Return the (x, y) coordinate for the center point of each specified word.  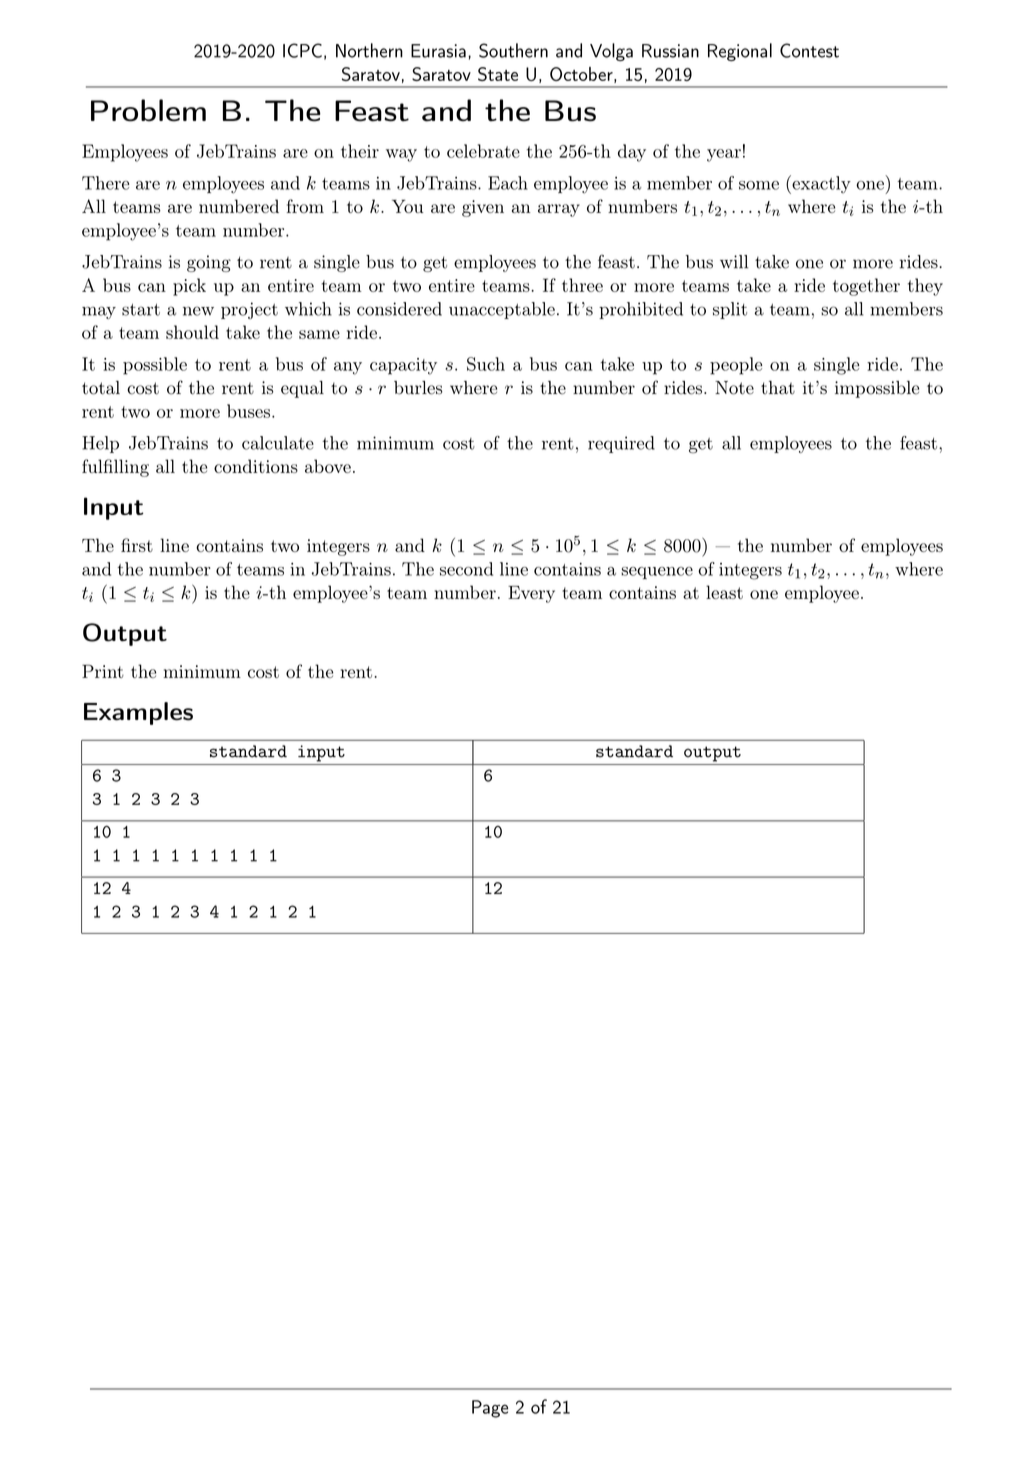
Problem (148, 110)
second (466, 569)
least (724, 592)
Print (103, 671)
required (621, 444)
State (498, 74)
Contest (809, 50)
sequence (657, 573)
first (137, 545)
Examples (138, 713)
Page (490, 1409)
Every (531, 594)
